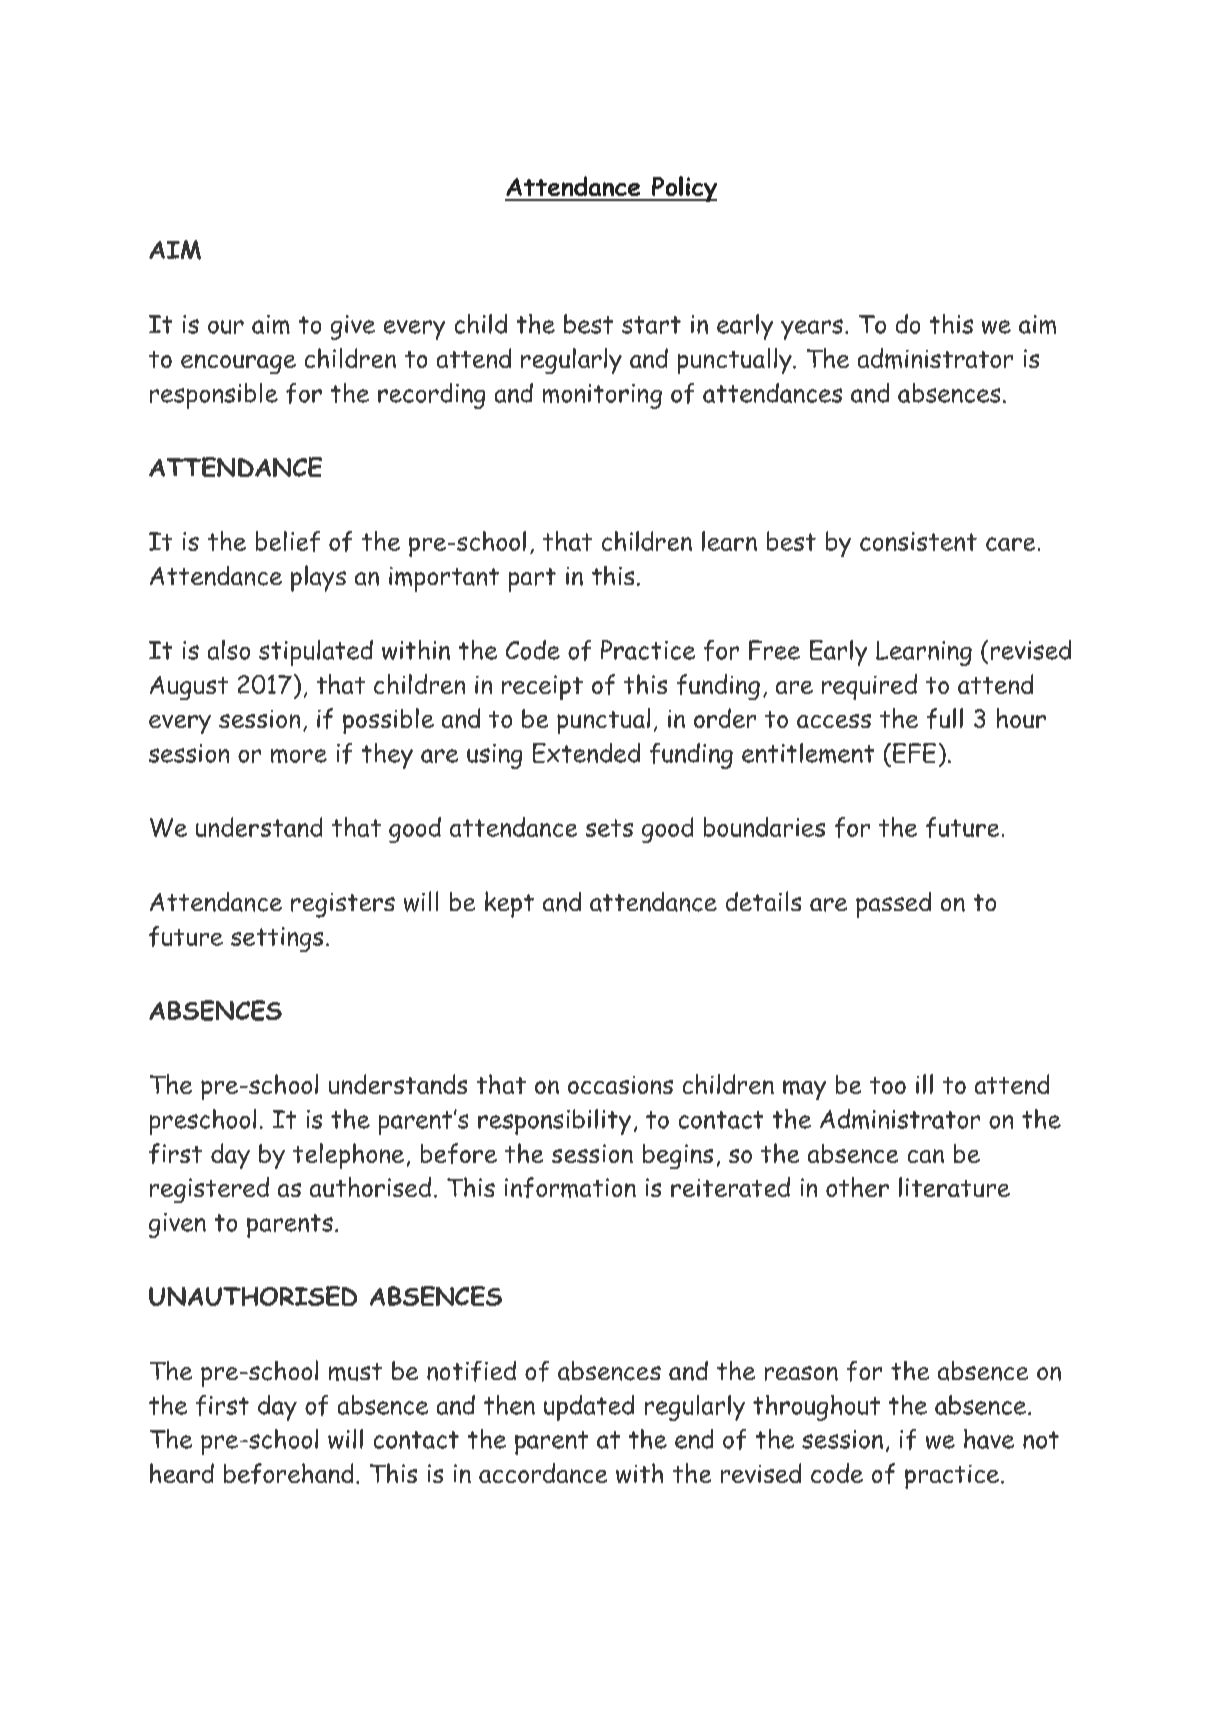  What do you see at coordinates (888, 1085) in the page?
I see `too` at bounding box center [888, 1085].
